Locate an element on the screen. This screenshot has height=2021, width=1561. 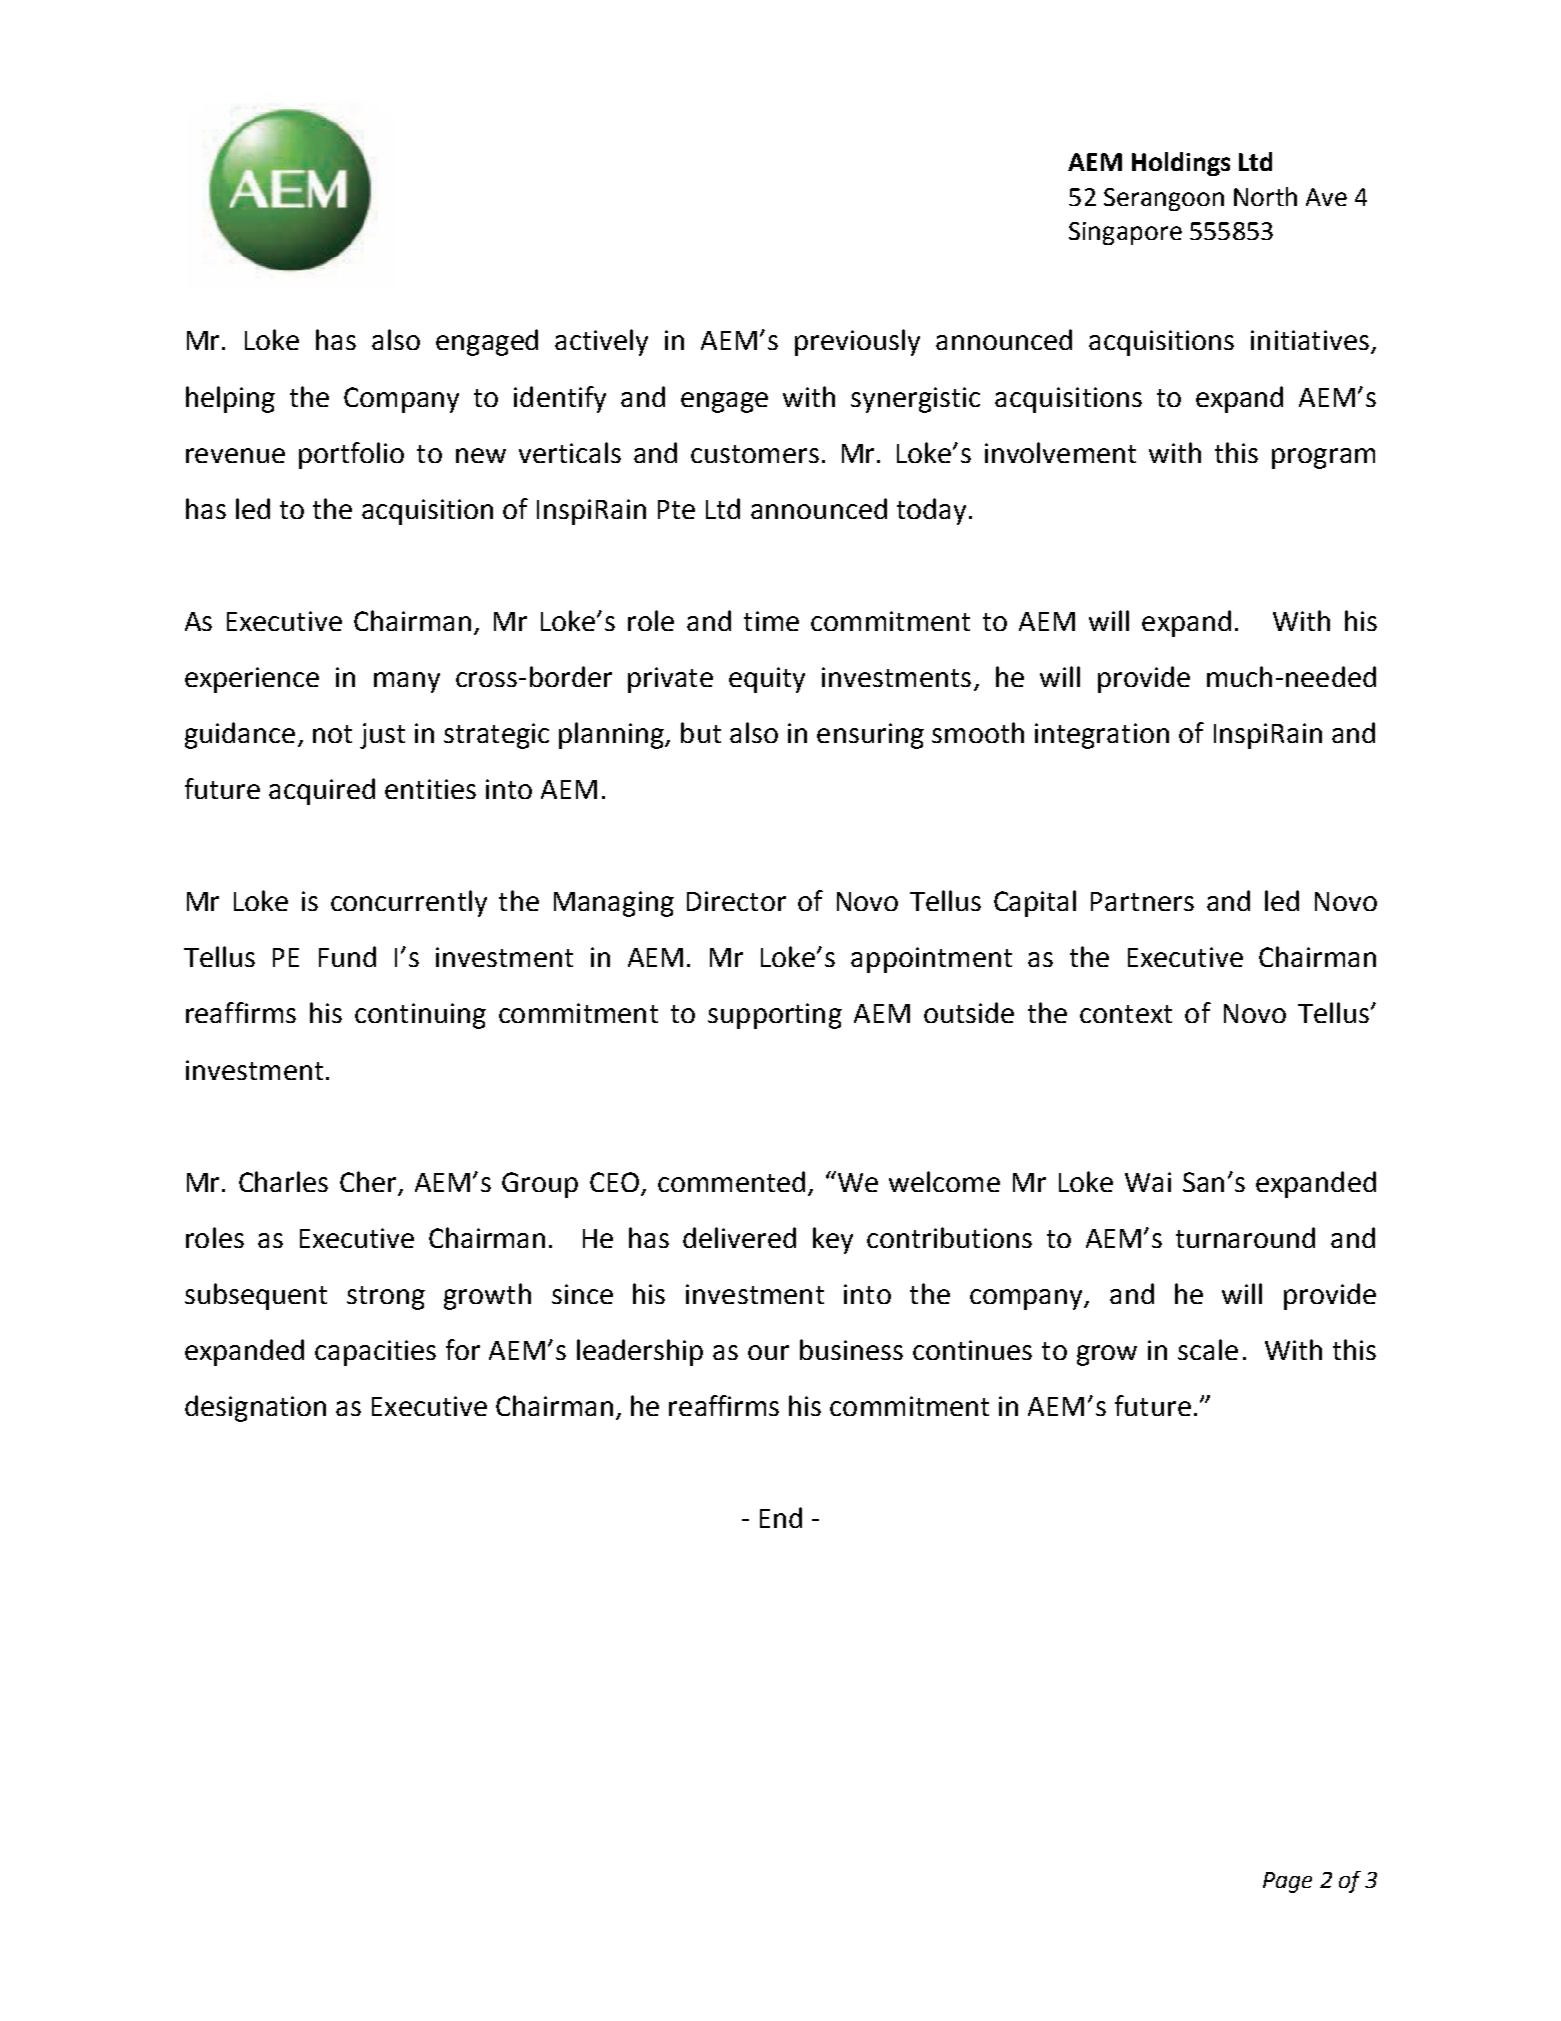
previously is located at coordinates (857, 342).
